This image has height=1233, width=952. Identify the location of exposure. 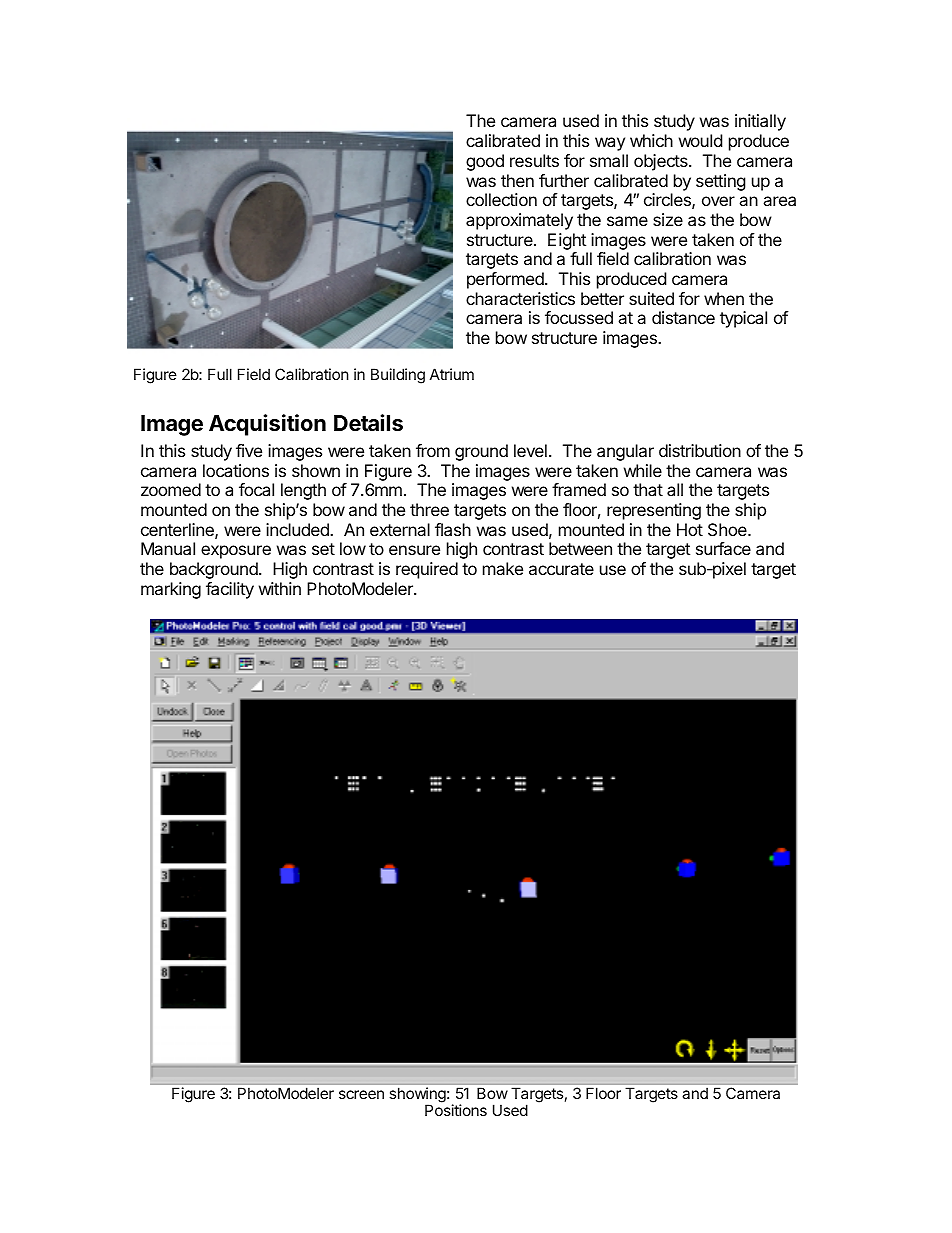
(236, 552).
